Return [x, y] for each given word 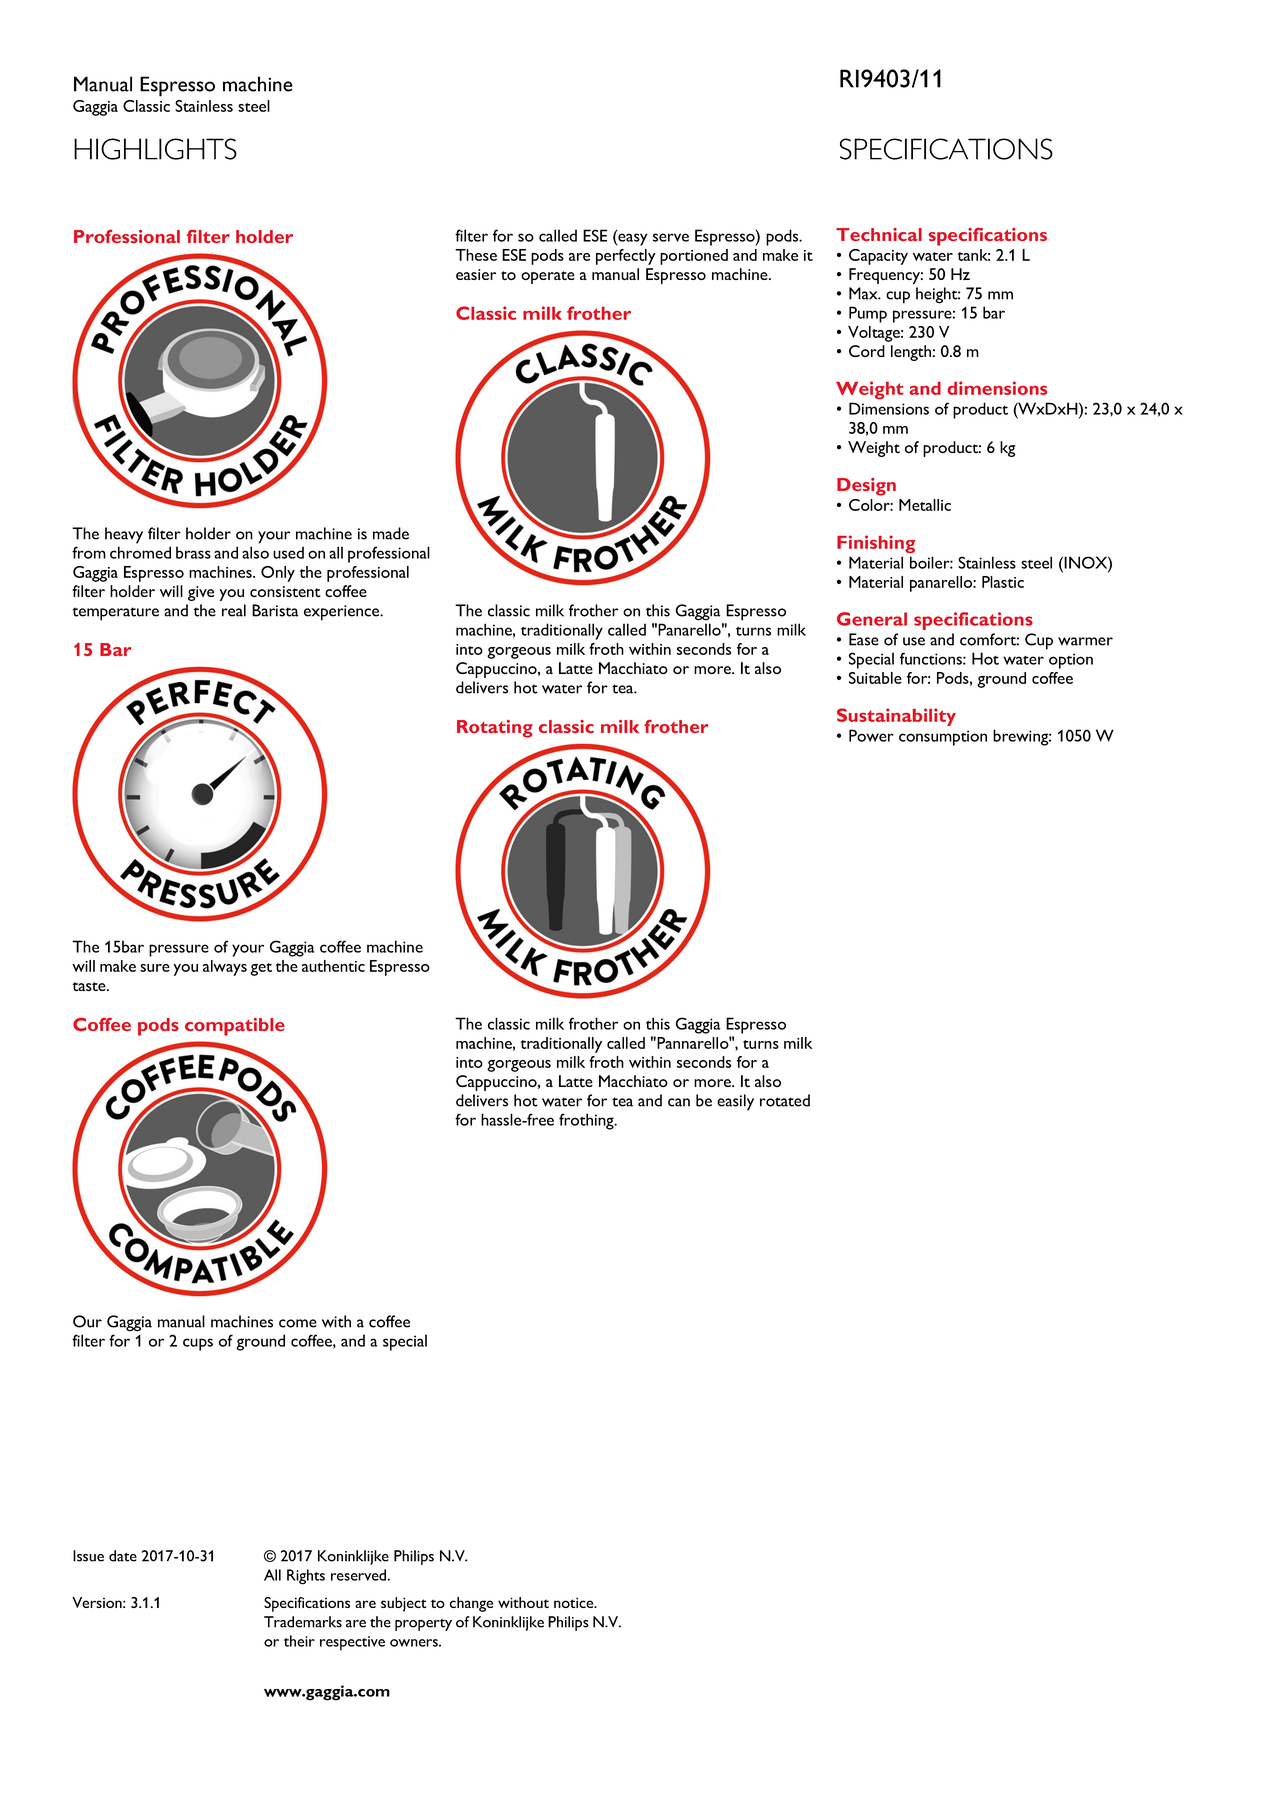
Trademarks [303, 1622]
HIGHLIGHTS [155, 149]
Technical [879, 234]
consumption [943, 738]
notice [575, 1602]
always [225, 968]
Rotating [495, 729]
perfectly [626, 257]
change [471, 1604]
